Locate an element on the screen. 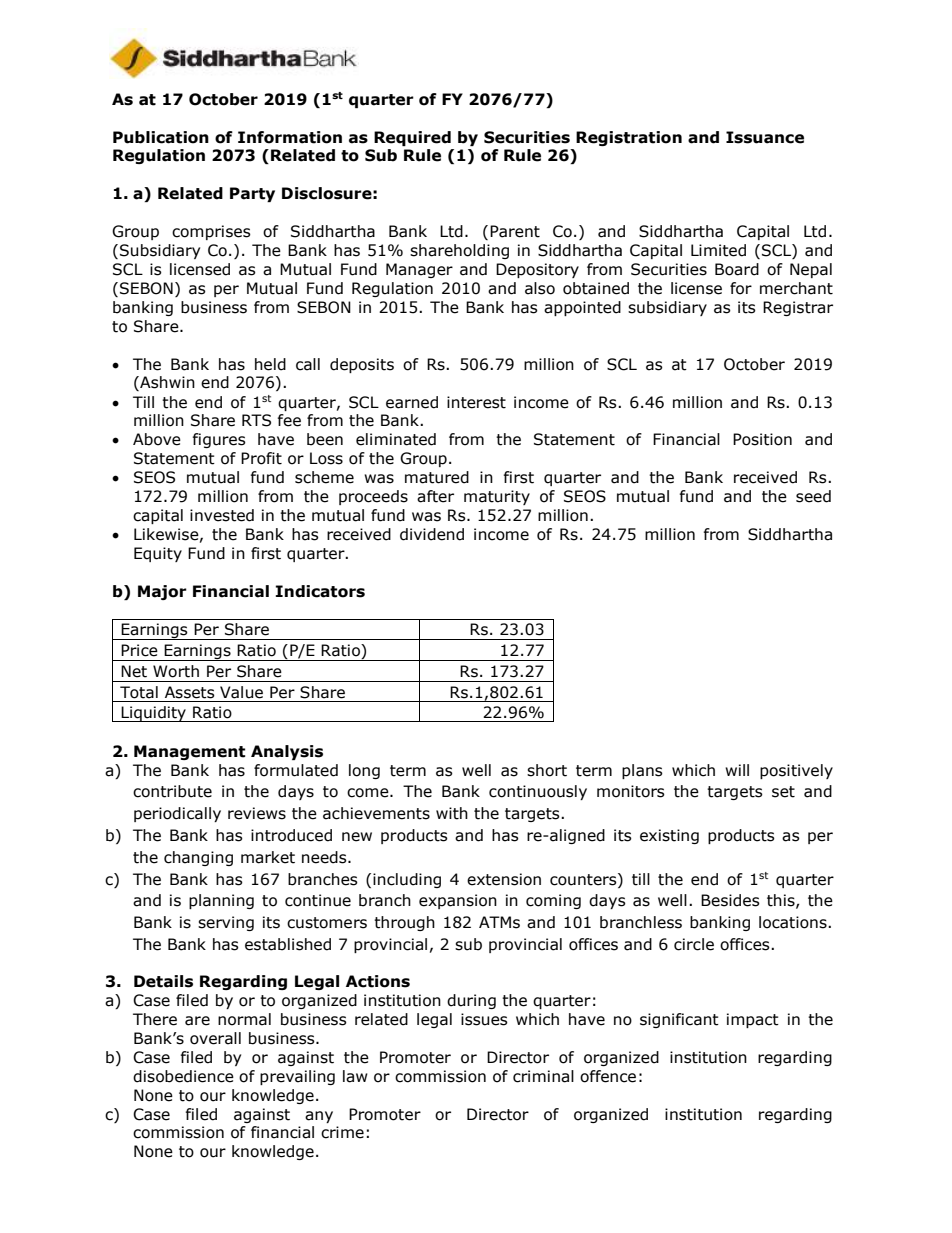 This screenshot has height=1233, width=952. dividend is located at coordinates (432, 534).
